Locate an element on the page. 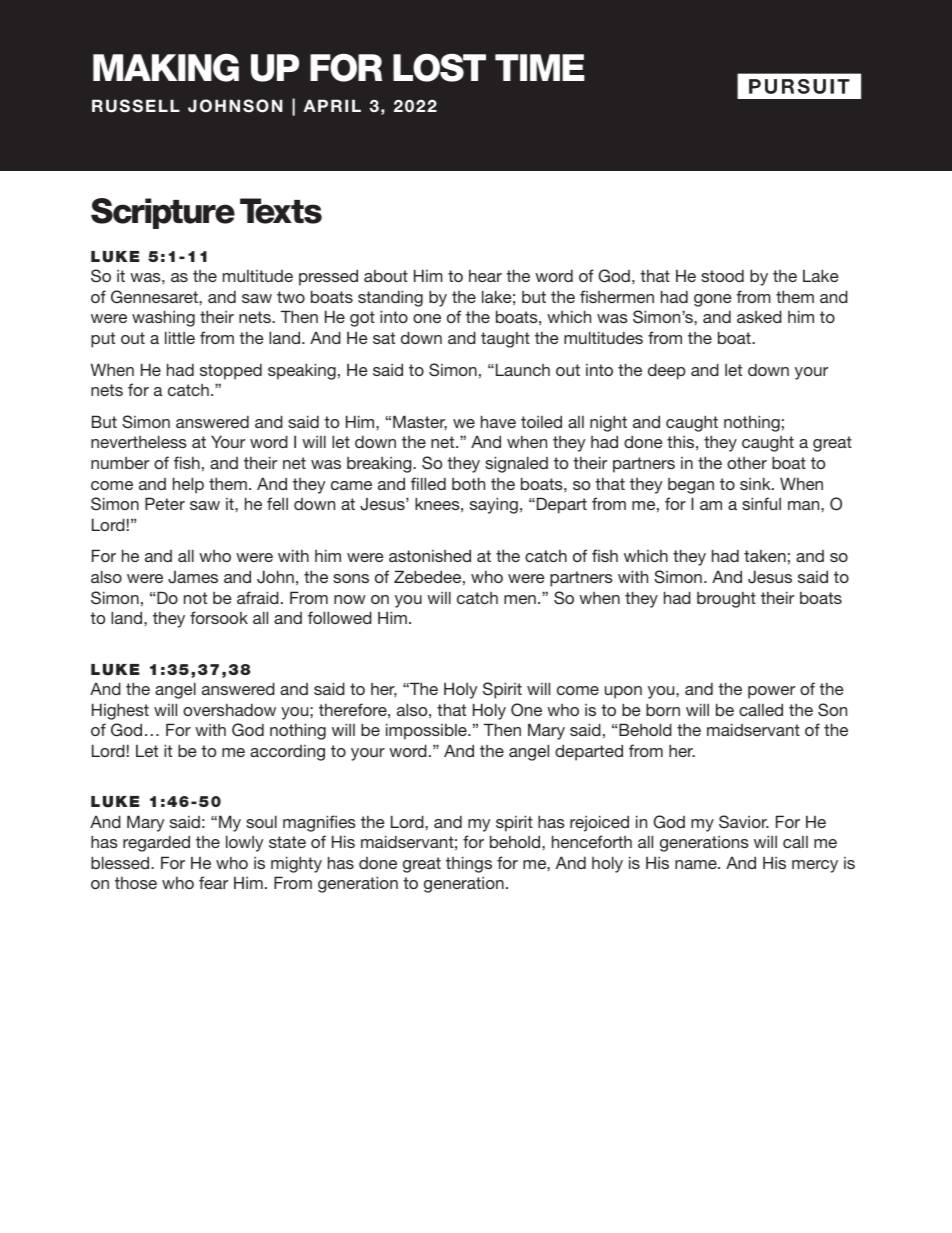  washing is located at coordinates (163, 318).
